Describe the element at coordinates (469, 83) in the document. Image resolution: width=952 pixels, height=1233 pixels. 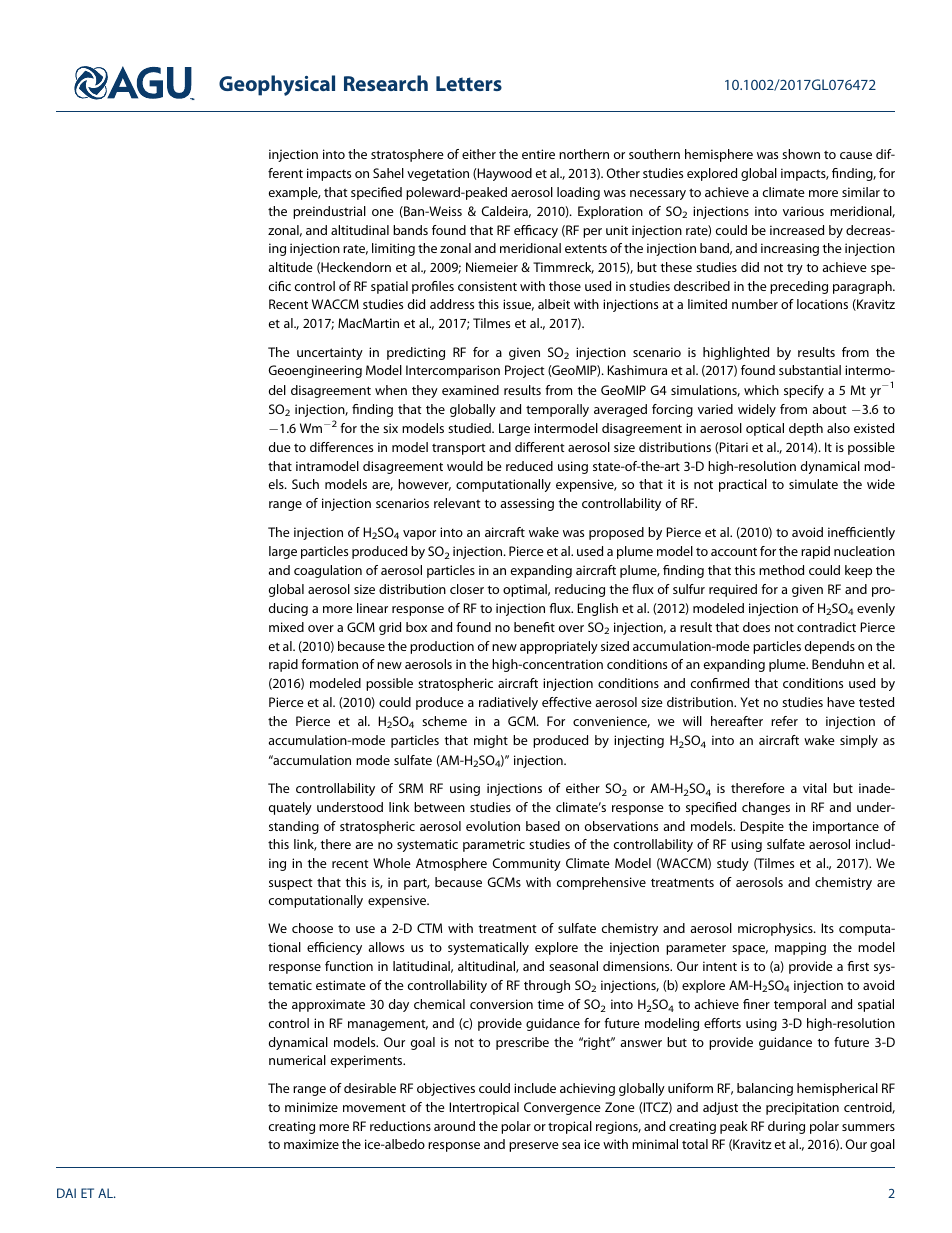
I see `Letters` at that location.
